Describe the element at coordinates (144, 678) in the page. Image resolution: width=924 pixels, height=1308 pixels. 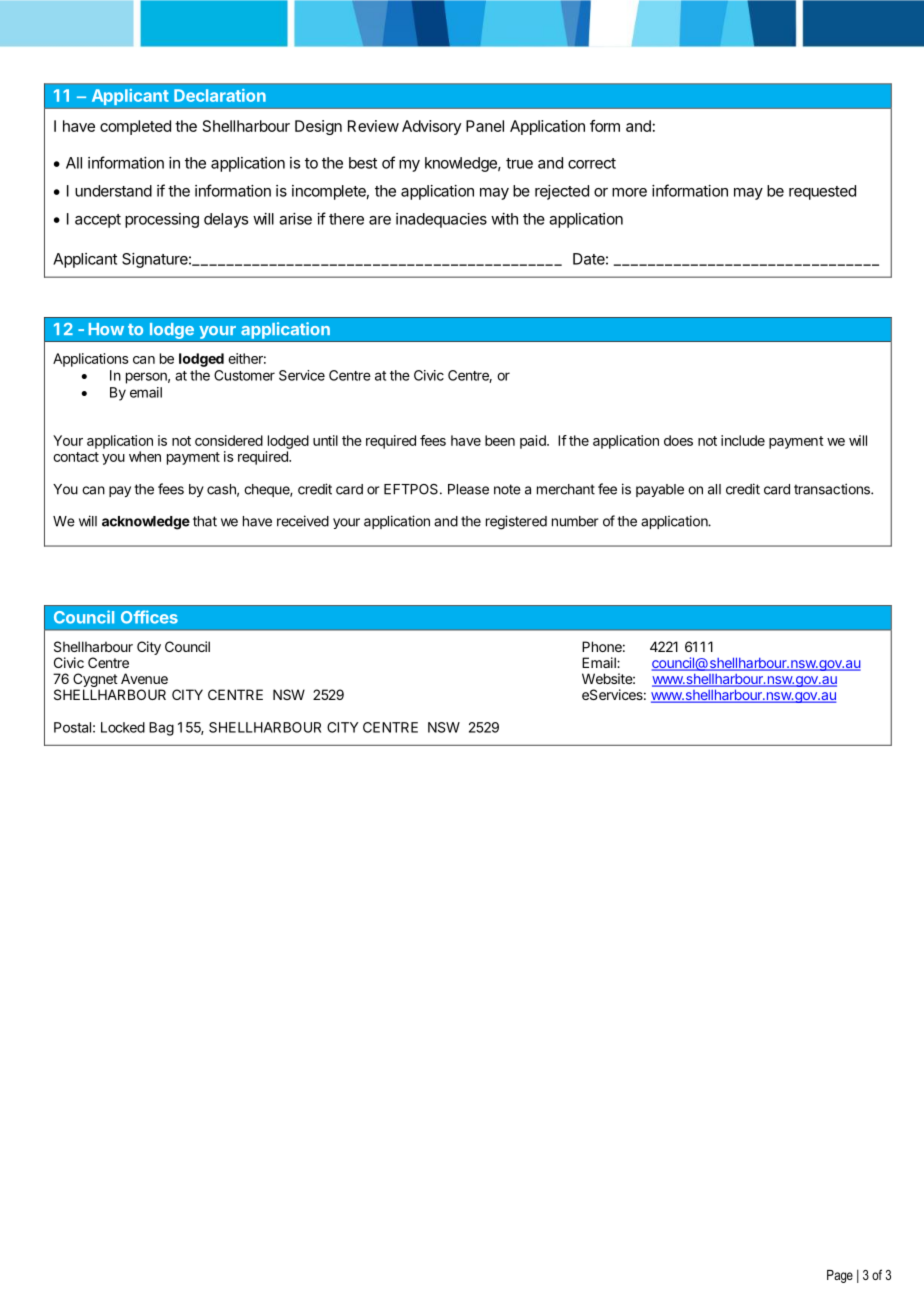
I see `Avenue` at that location.
